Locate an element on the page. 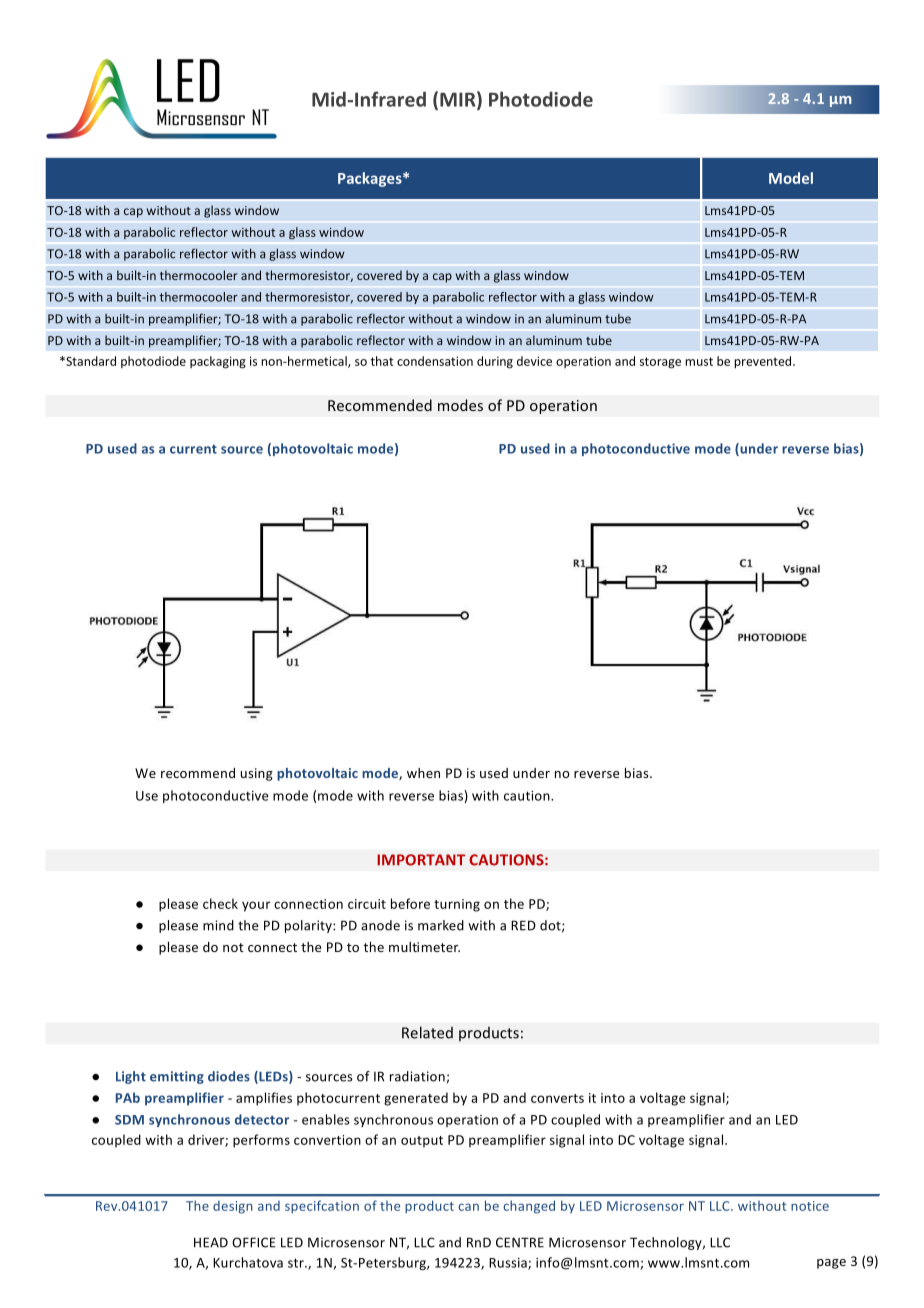 The image size is (924, 1308). can is located at coordinates (468, 1207).
